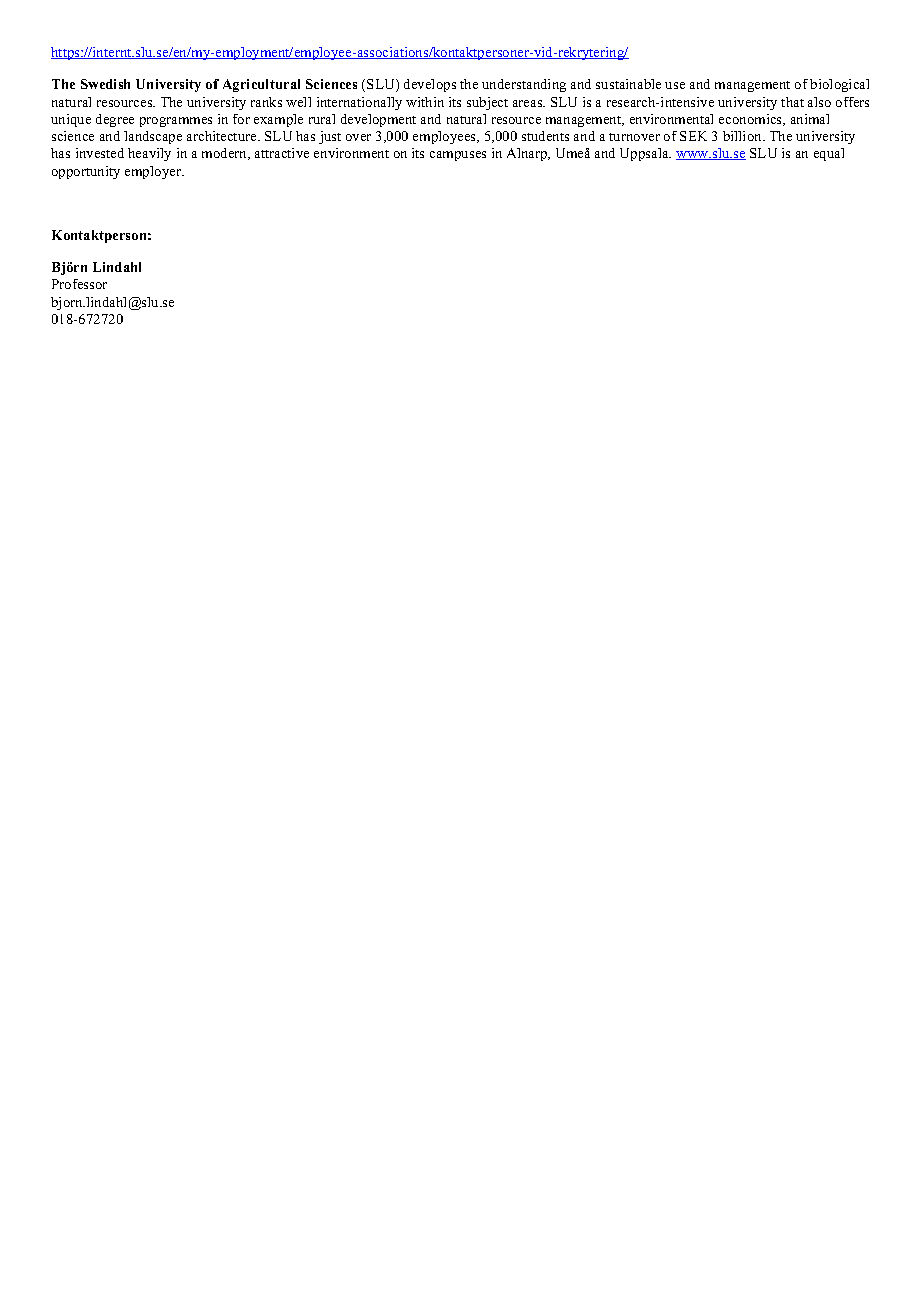  I want to click on modern, so click(226, 154).
